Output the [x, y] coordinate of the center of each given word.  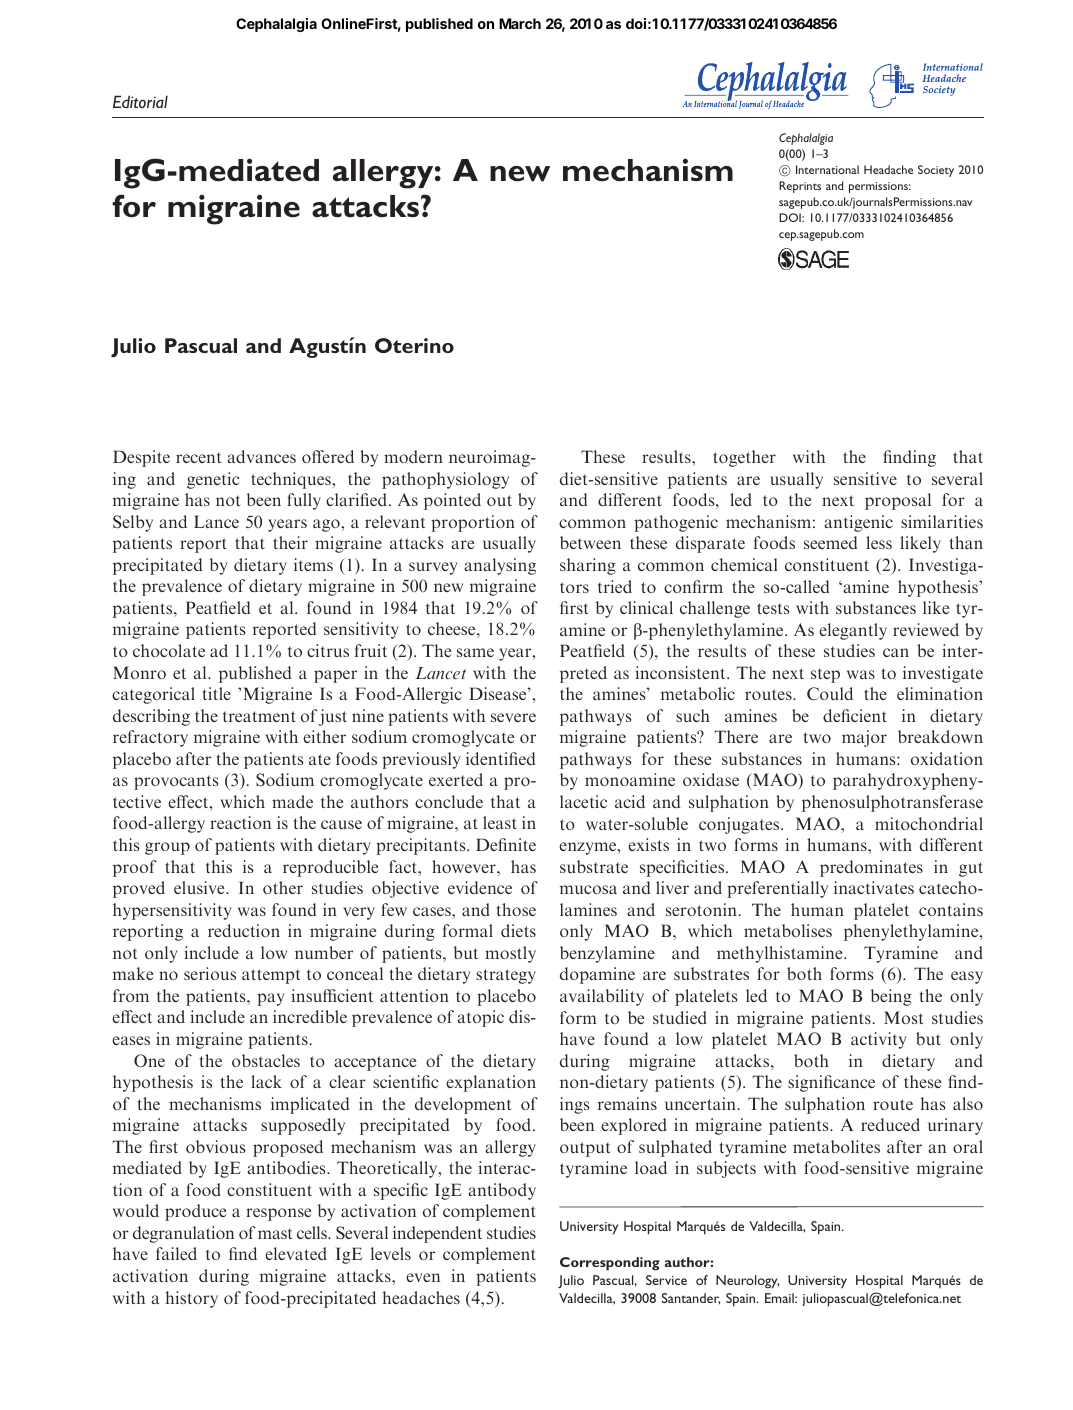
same [475, 652]
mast [275, 1234]
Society [936, 171]
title [217, 693]
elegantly [853, 631]
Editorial [140, 101]
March [520, 23]
